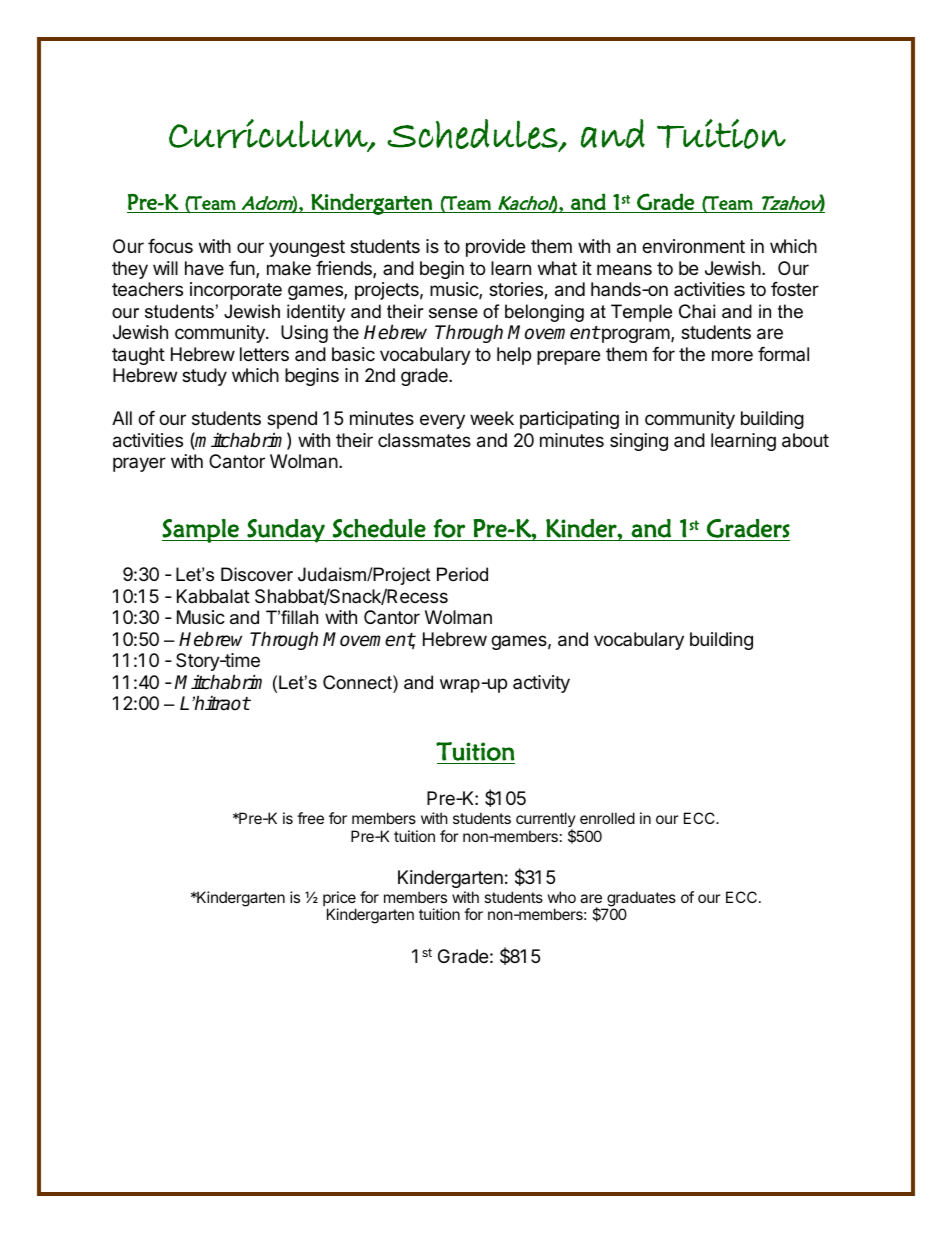 The image size is (952, 1233). What do you see at coordinates (732, 355) in the screenshot?
I see `more` at bounding box center [732, 355].
